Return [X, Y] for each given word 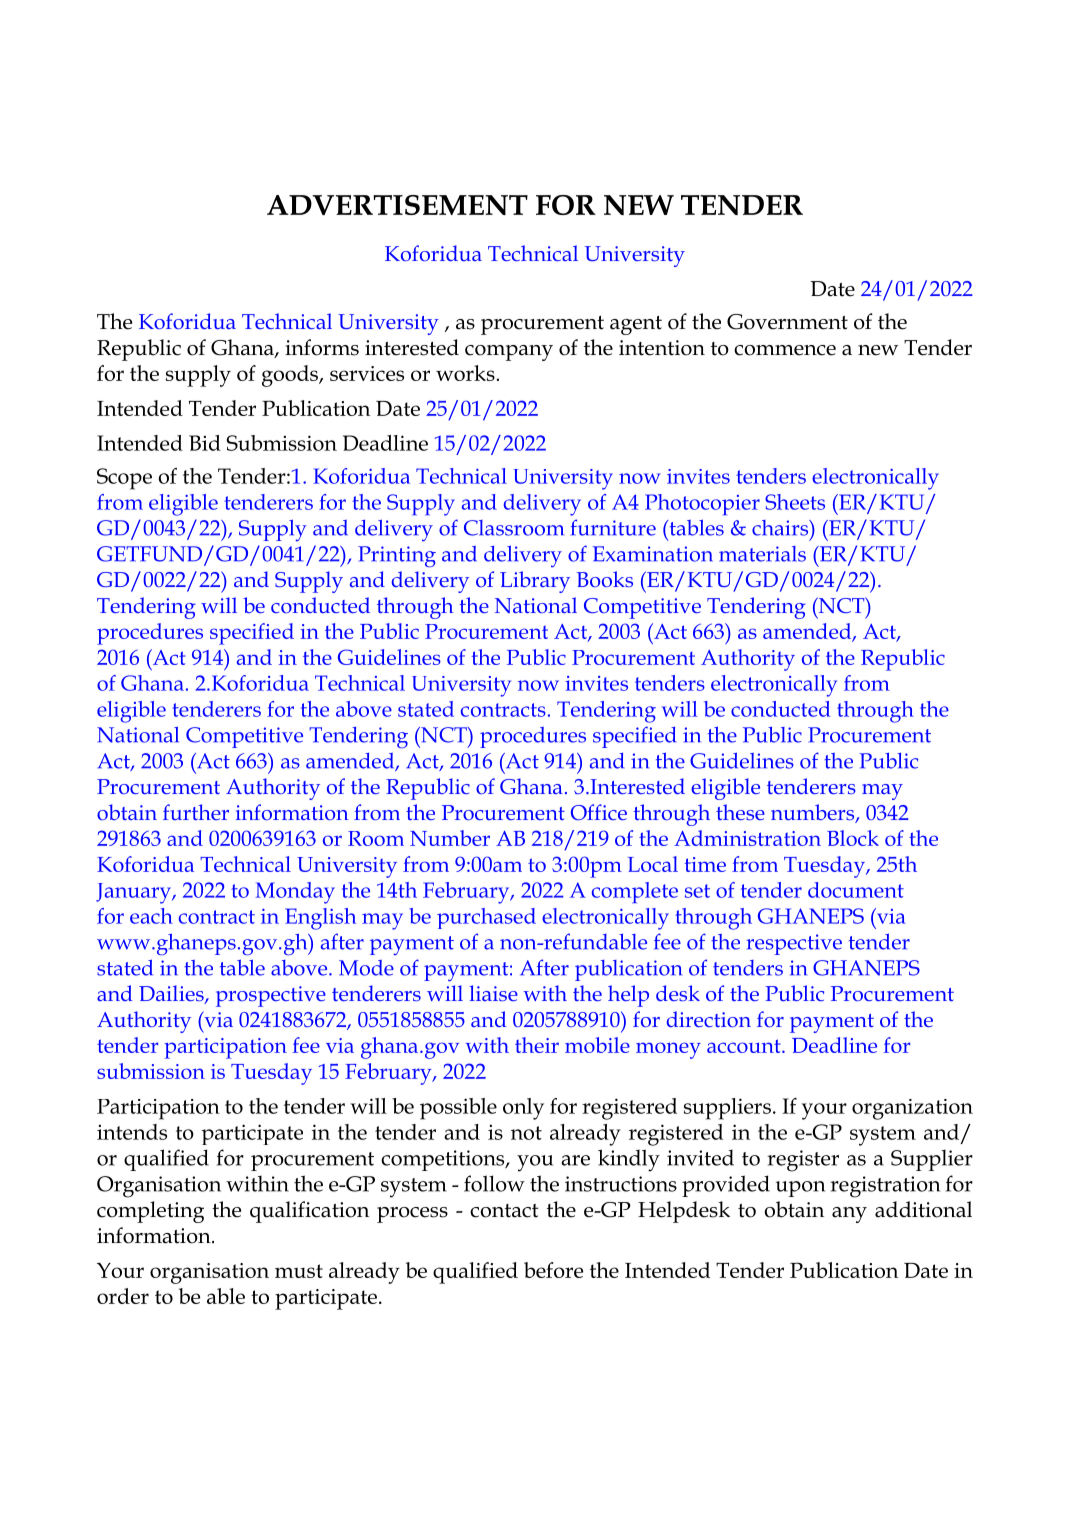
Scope [124, 479]
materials [762, 554]
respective [794, 944]
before [553, 1270]
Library [535, 582]
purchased [486, 918]
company [509, 353]
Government [787, 322]
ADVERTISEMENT [397, 205]
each [151, 916]
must [299, 1271]
